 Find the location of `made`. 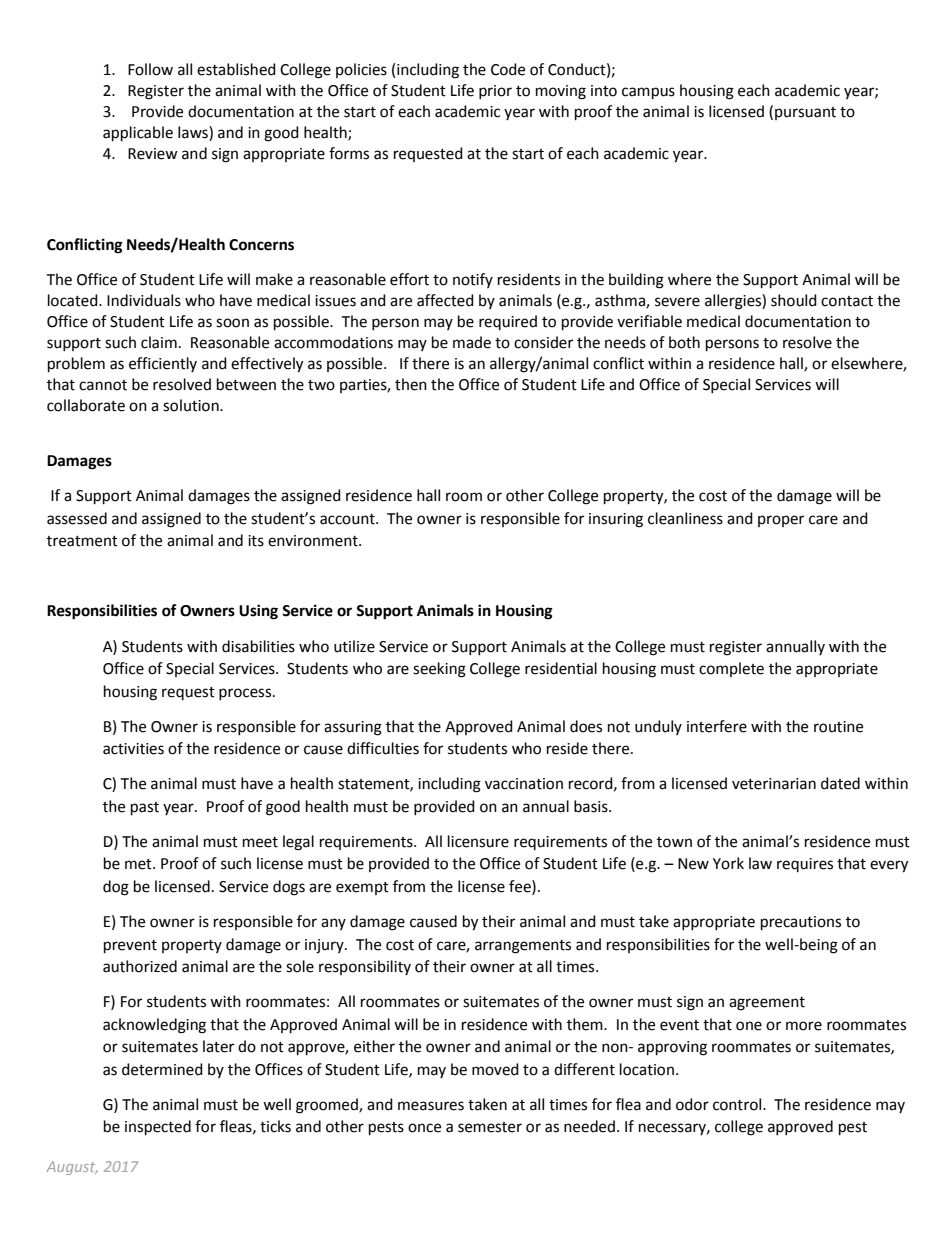

made is located at coordinates (472, 342).
